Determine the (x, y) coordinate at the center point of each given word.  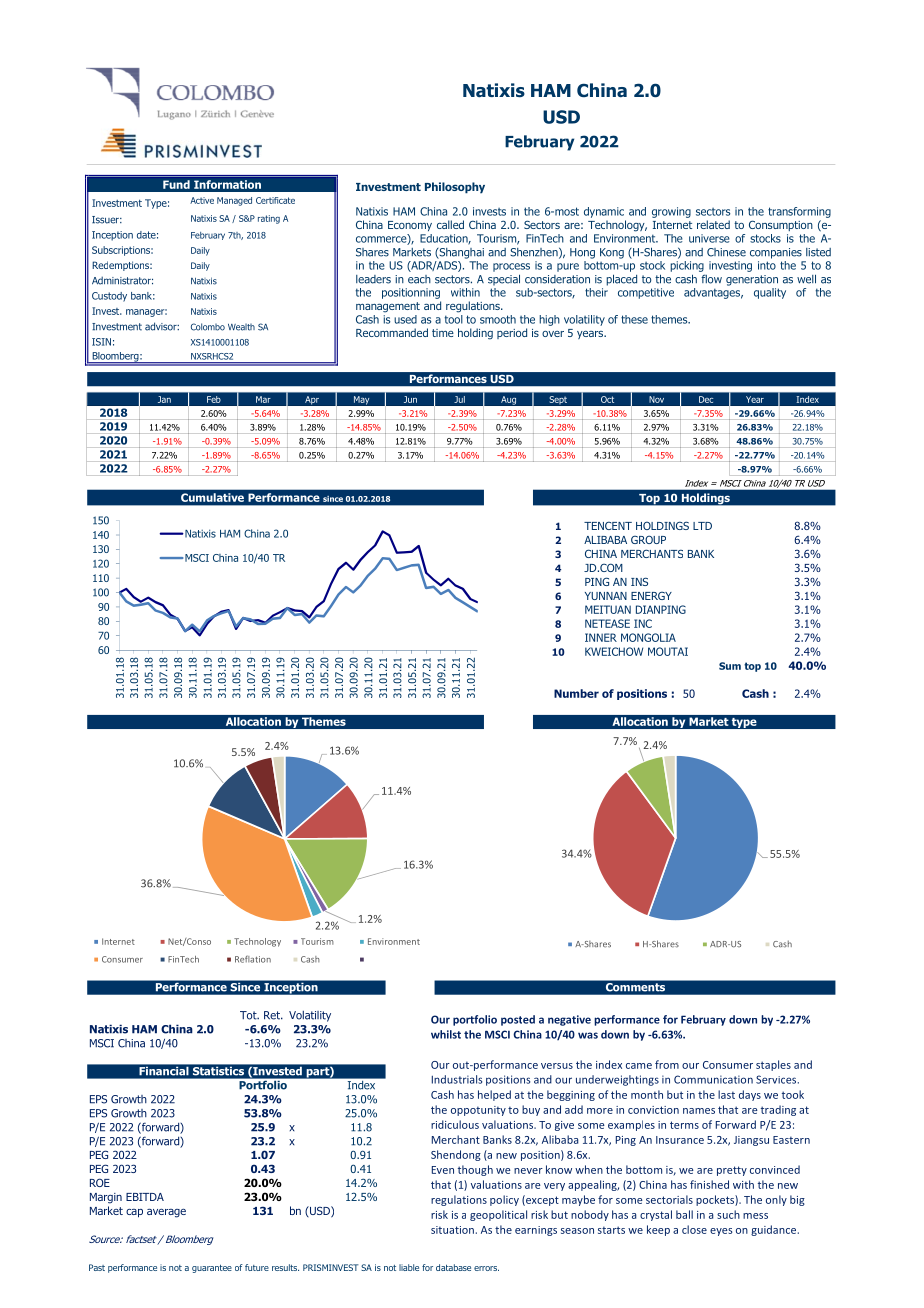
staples (773, 1065)
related (713, 224)
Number (576, 693)
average (166, 1213)
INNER (601, 637)
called (450, 224)
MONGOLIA (648, 637)
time (443, 333)
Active (202, 200)
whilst (446, 1034)
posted (518, 1020)
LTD (702, 526)
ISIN (101, 342)
